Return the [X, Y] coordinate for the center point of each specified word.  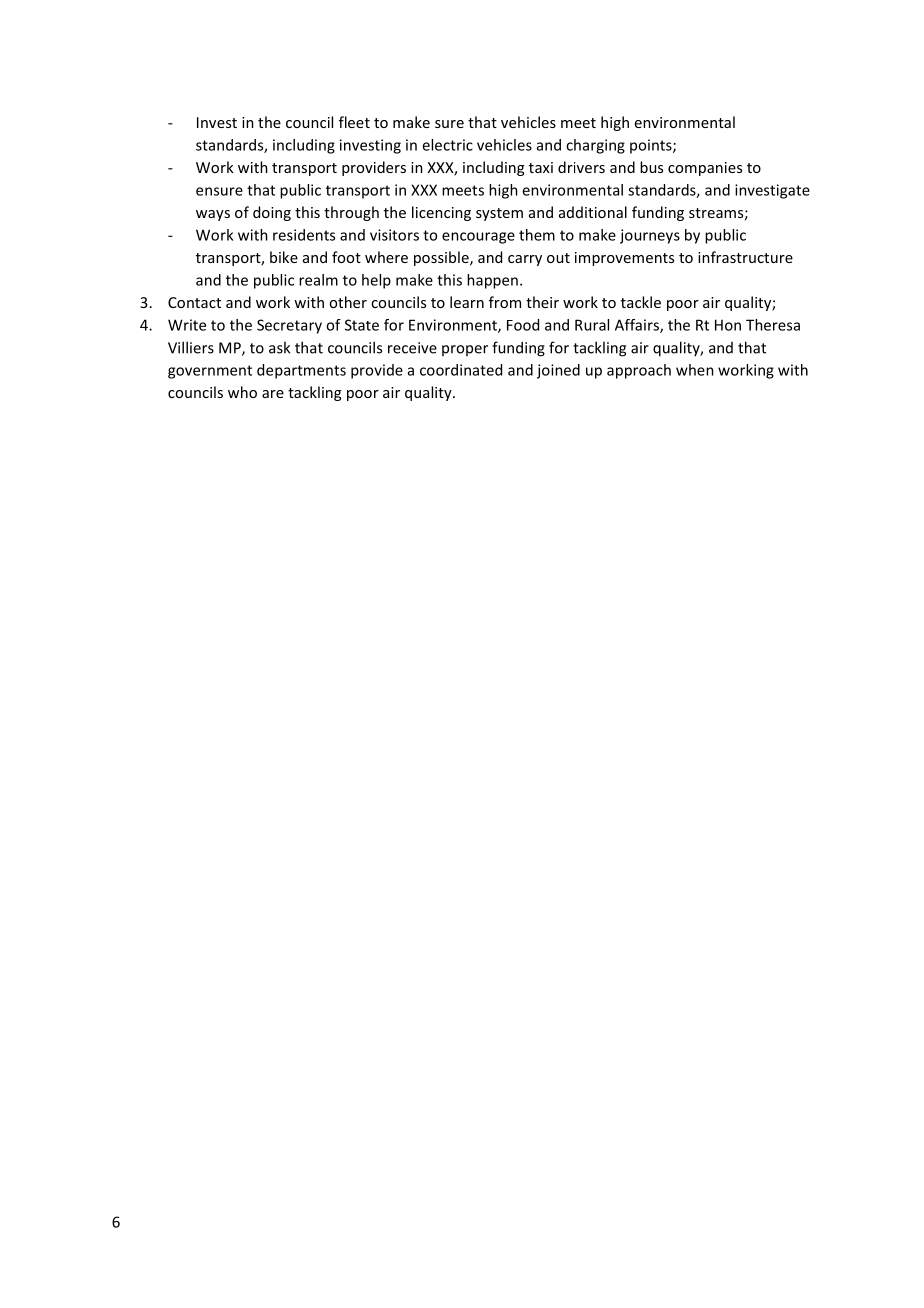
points [652, 146]
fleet [354, 122]
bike [284, 257]
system [499, 214]
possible [442, 258]
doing [272, 213]
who [242, 392]
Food [523, 325]
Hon [728, 325]
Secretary [289, 326]
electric [447, 145]
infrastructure [745, 257]
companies [705, 169]
